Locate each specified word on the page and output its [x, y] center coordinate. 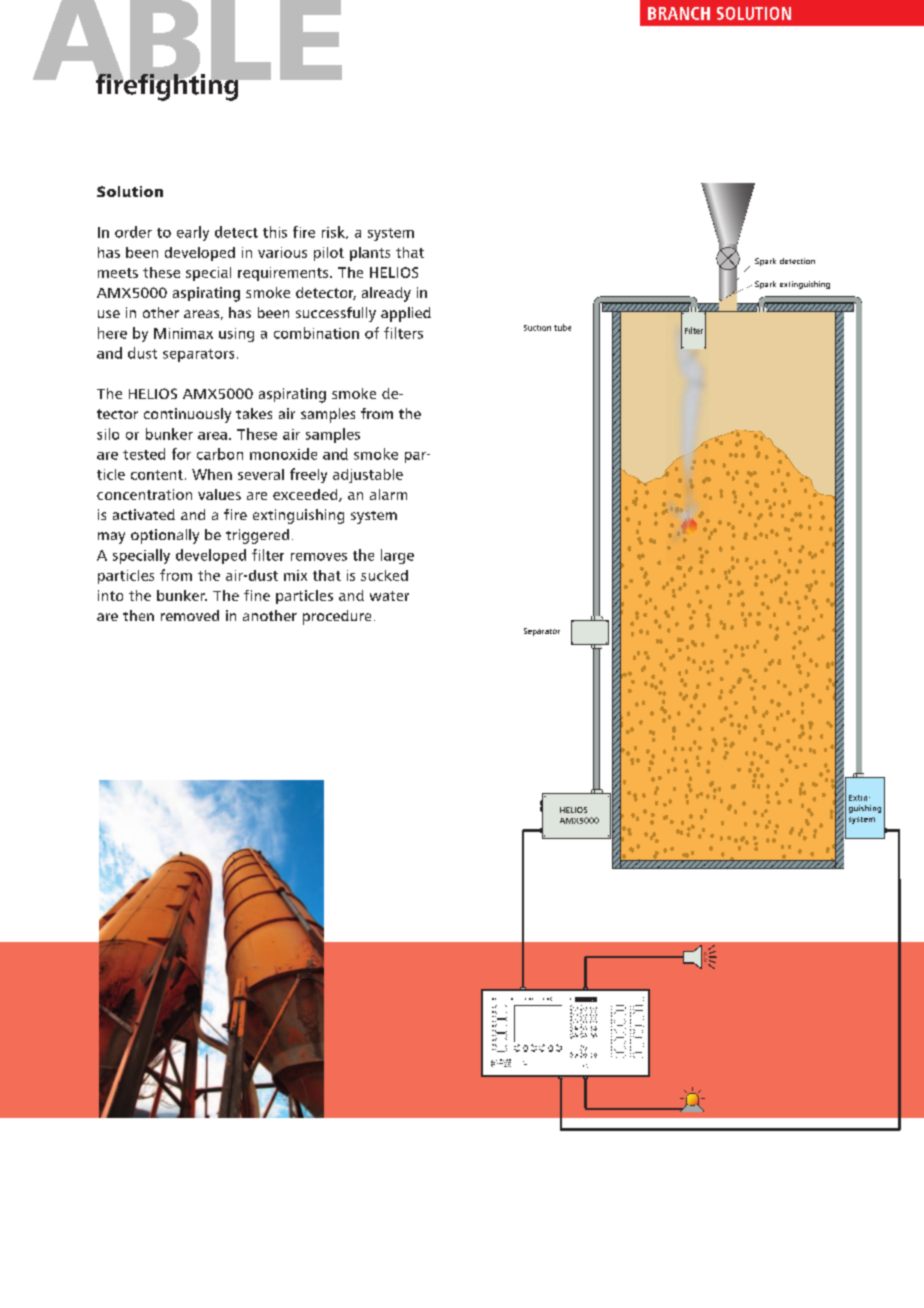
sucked [384, 575]
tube [562, 327]
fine [257, 595]
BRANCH [679, 13]
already [386, 294]
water [389, 596]
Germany [509, 1065]
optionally [165, 536]
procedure [337, 617]
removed [190, 615]
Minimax [183, 333]
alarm [388, 494]
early [193, 233]
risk [334, 232]
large [397, 556]
